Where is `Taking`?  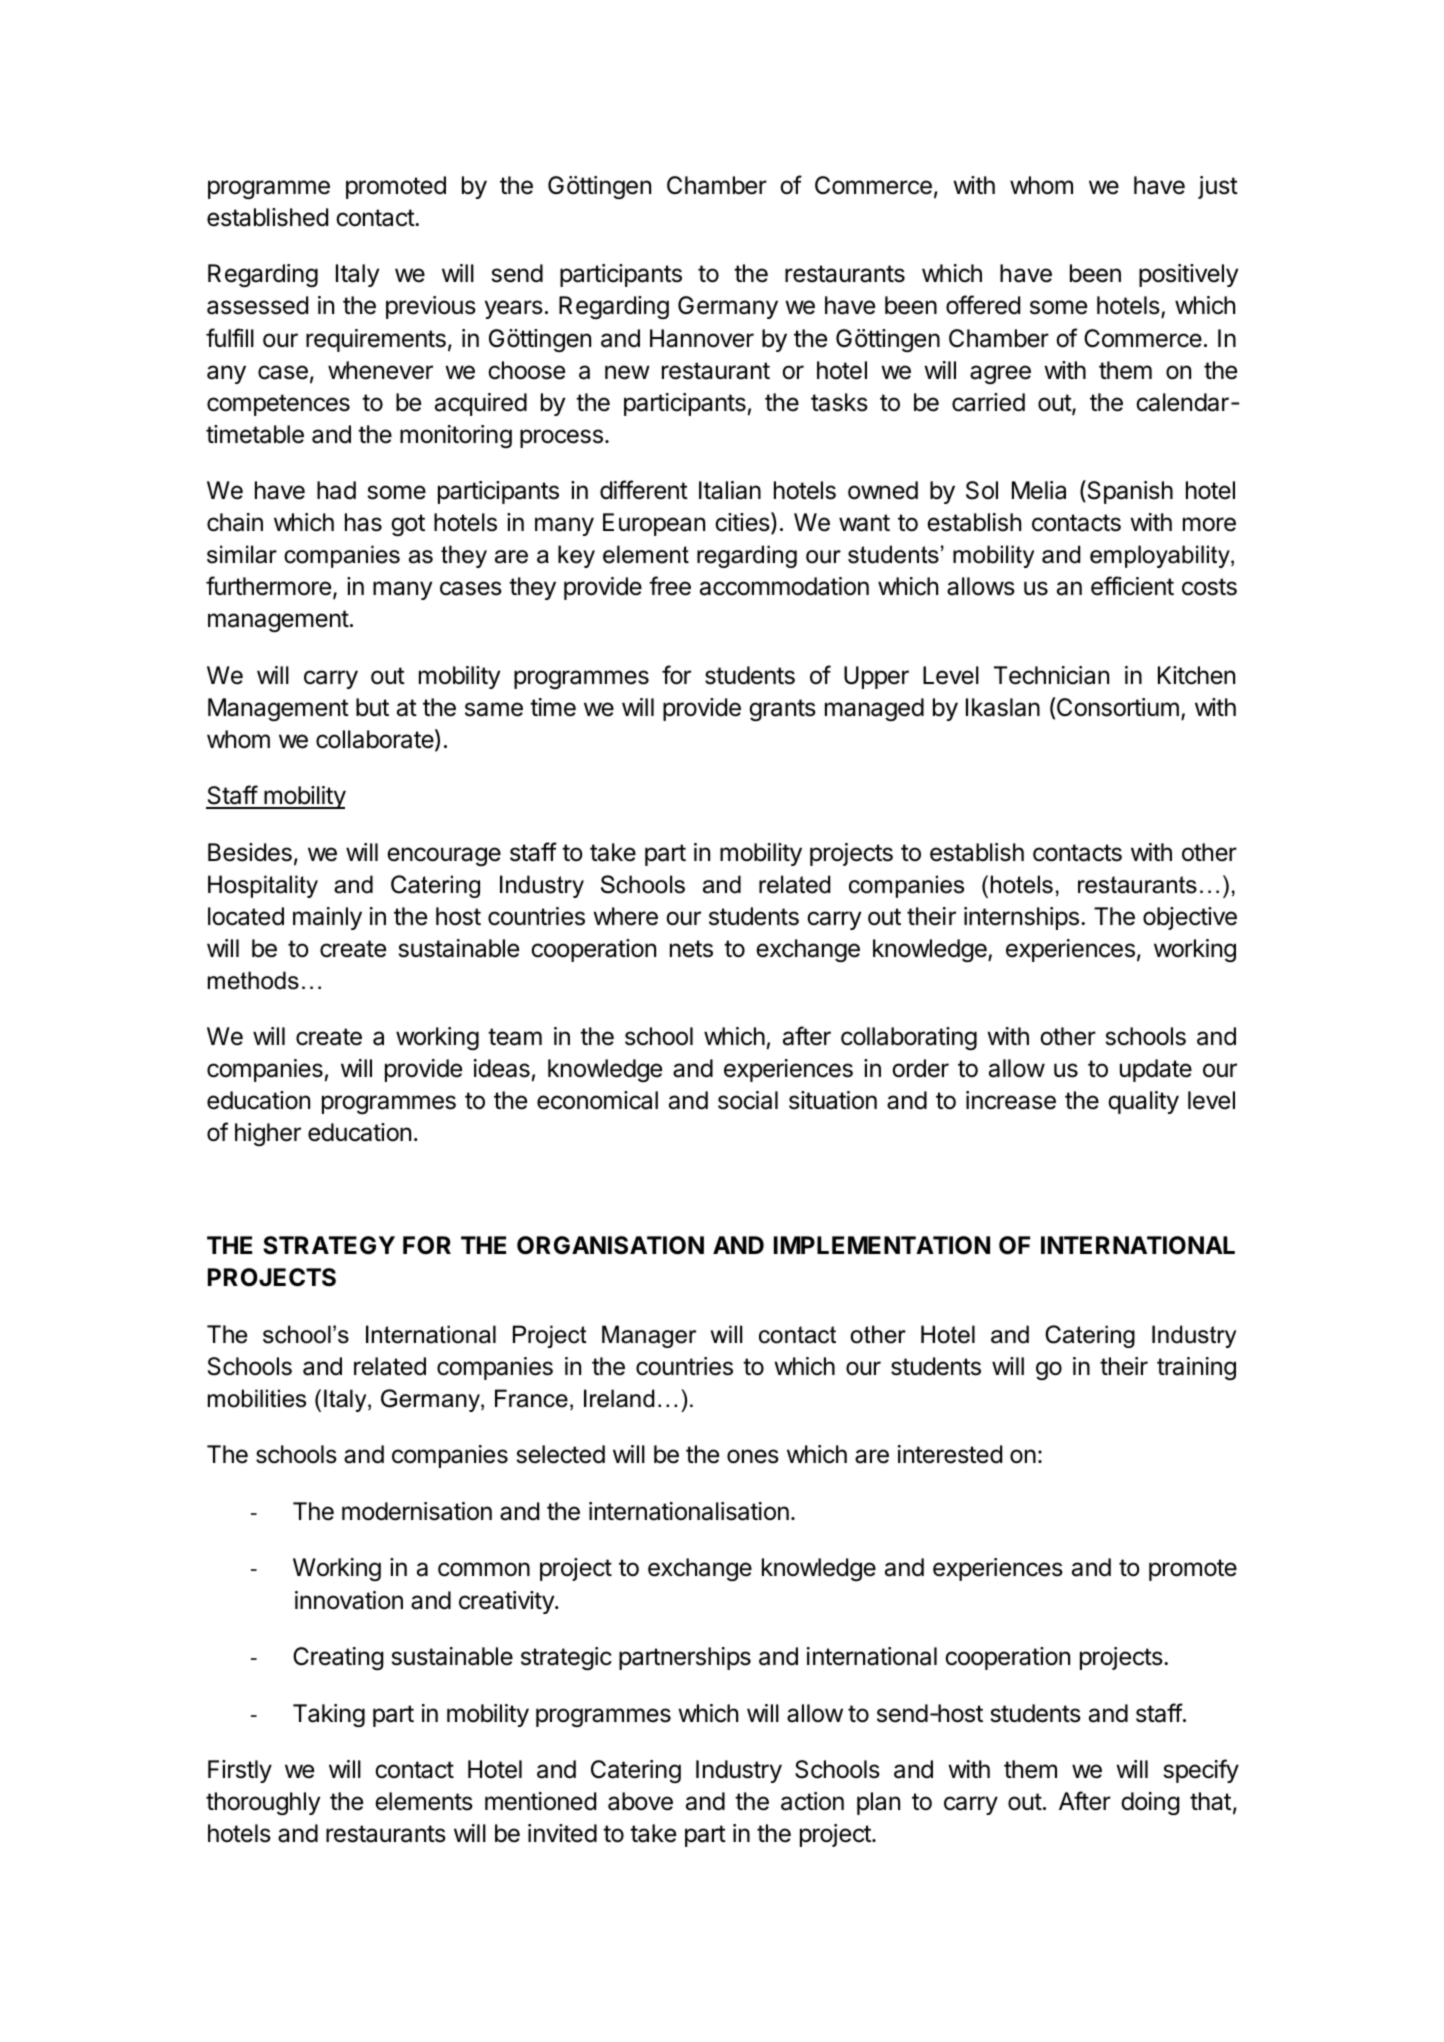 Taking is located at coordinates (329, 1715).
